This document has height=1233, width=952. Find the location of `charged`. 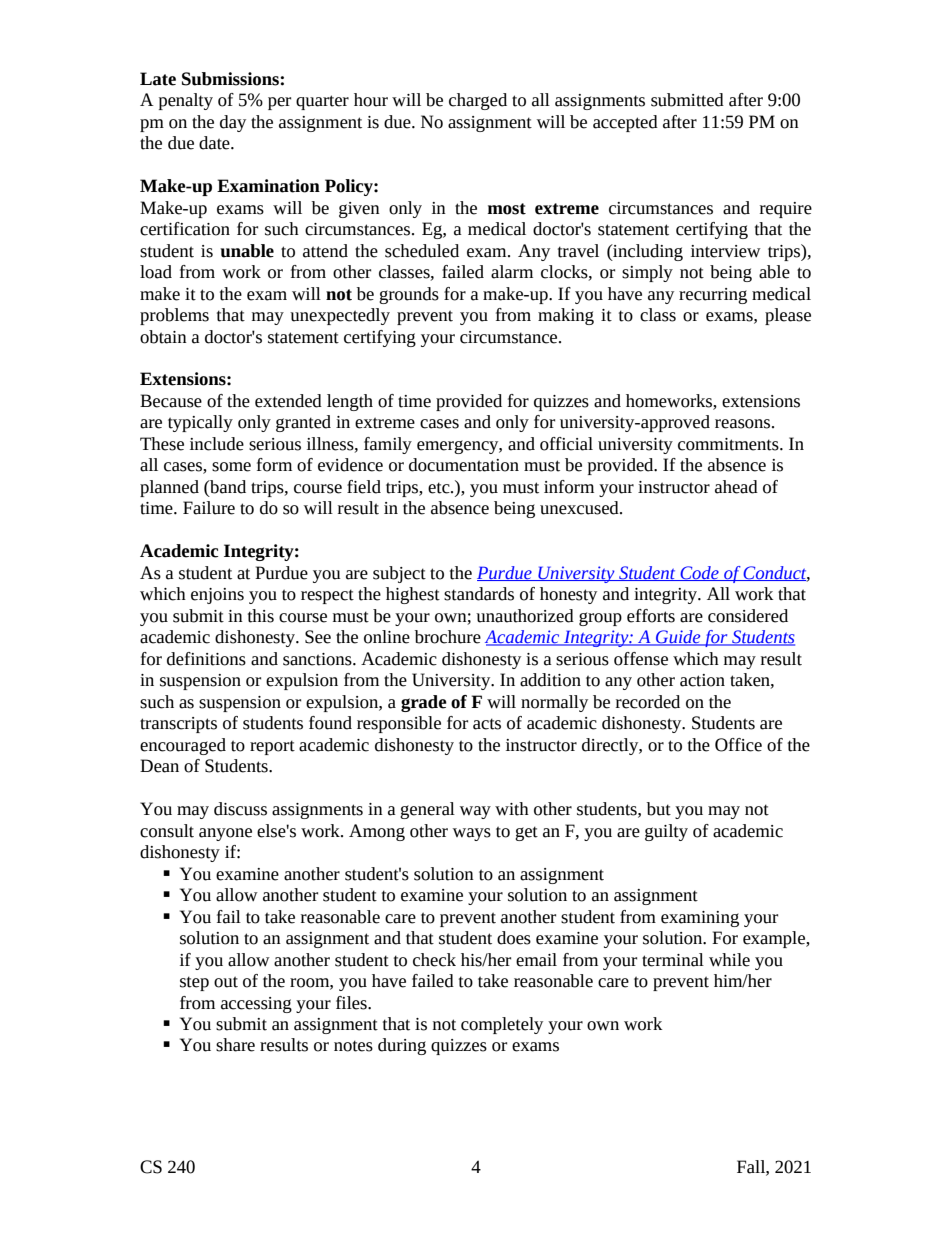

charged is located at coordinates (478, 101).
